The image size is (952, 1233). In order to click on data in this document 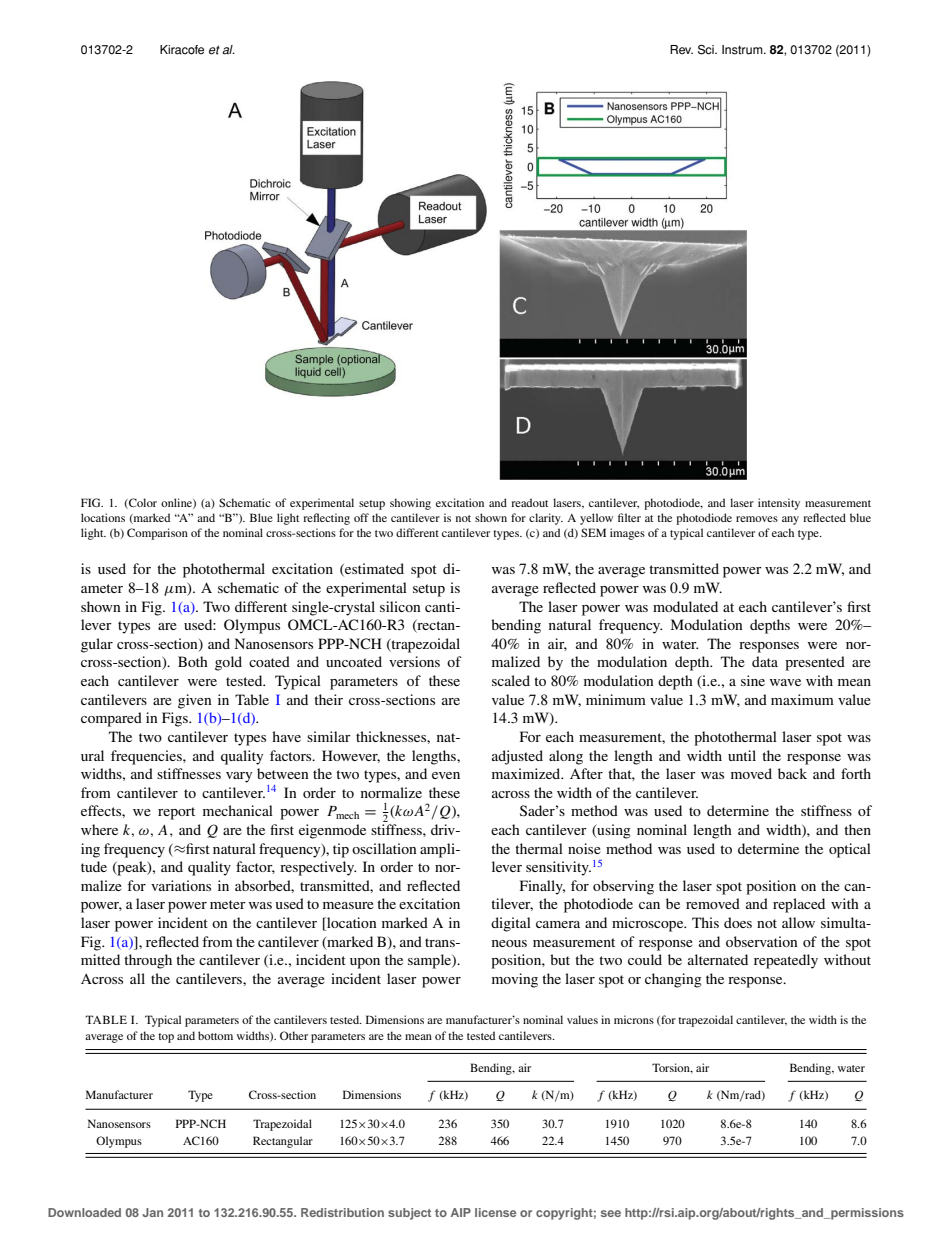, I will do `click(765, 661)`.
